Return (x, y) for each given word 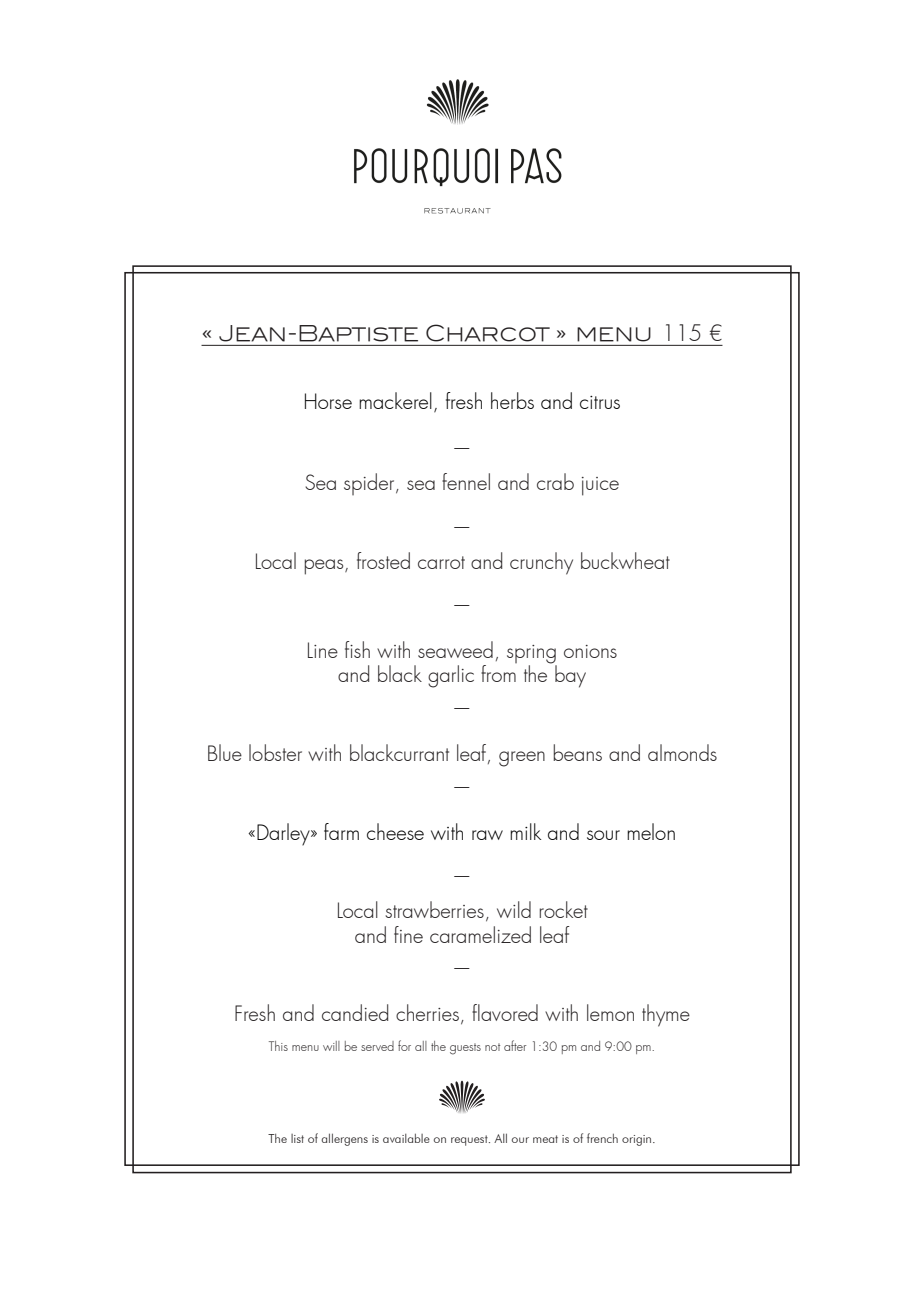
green (522, 759)
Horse (328, 401)
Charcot (488, 333)
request (470, 1140)
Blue (225, 752)
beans (577, 752)
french (602, 1138)
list (297, 1138)
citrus (600, 402)
